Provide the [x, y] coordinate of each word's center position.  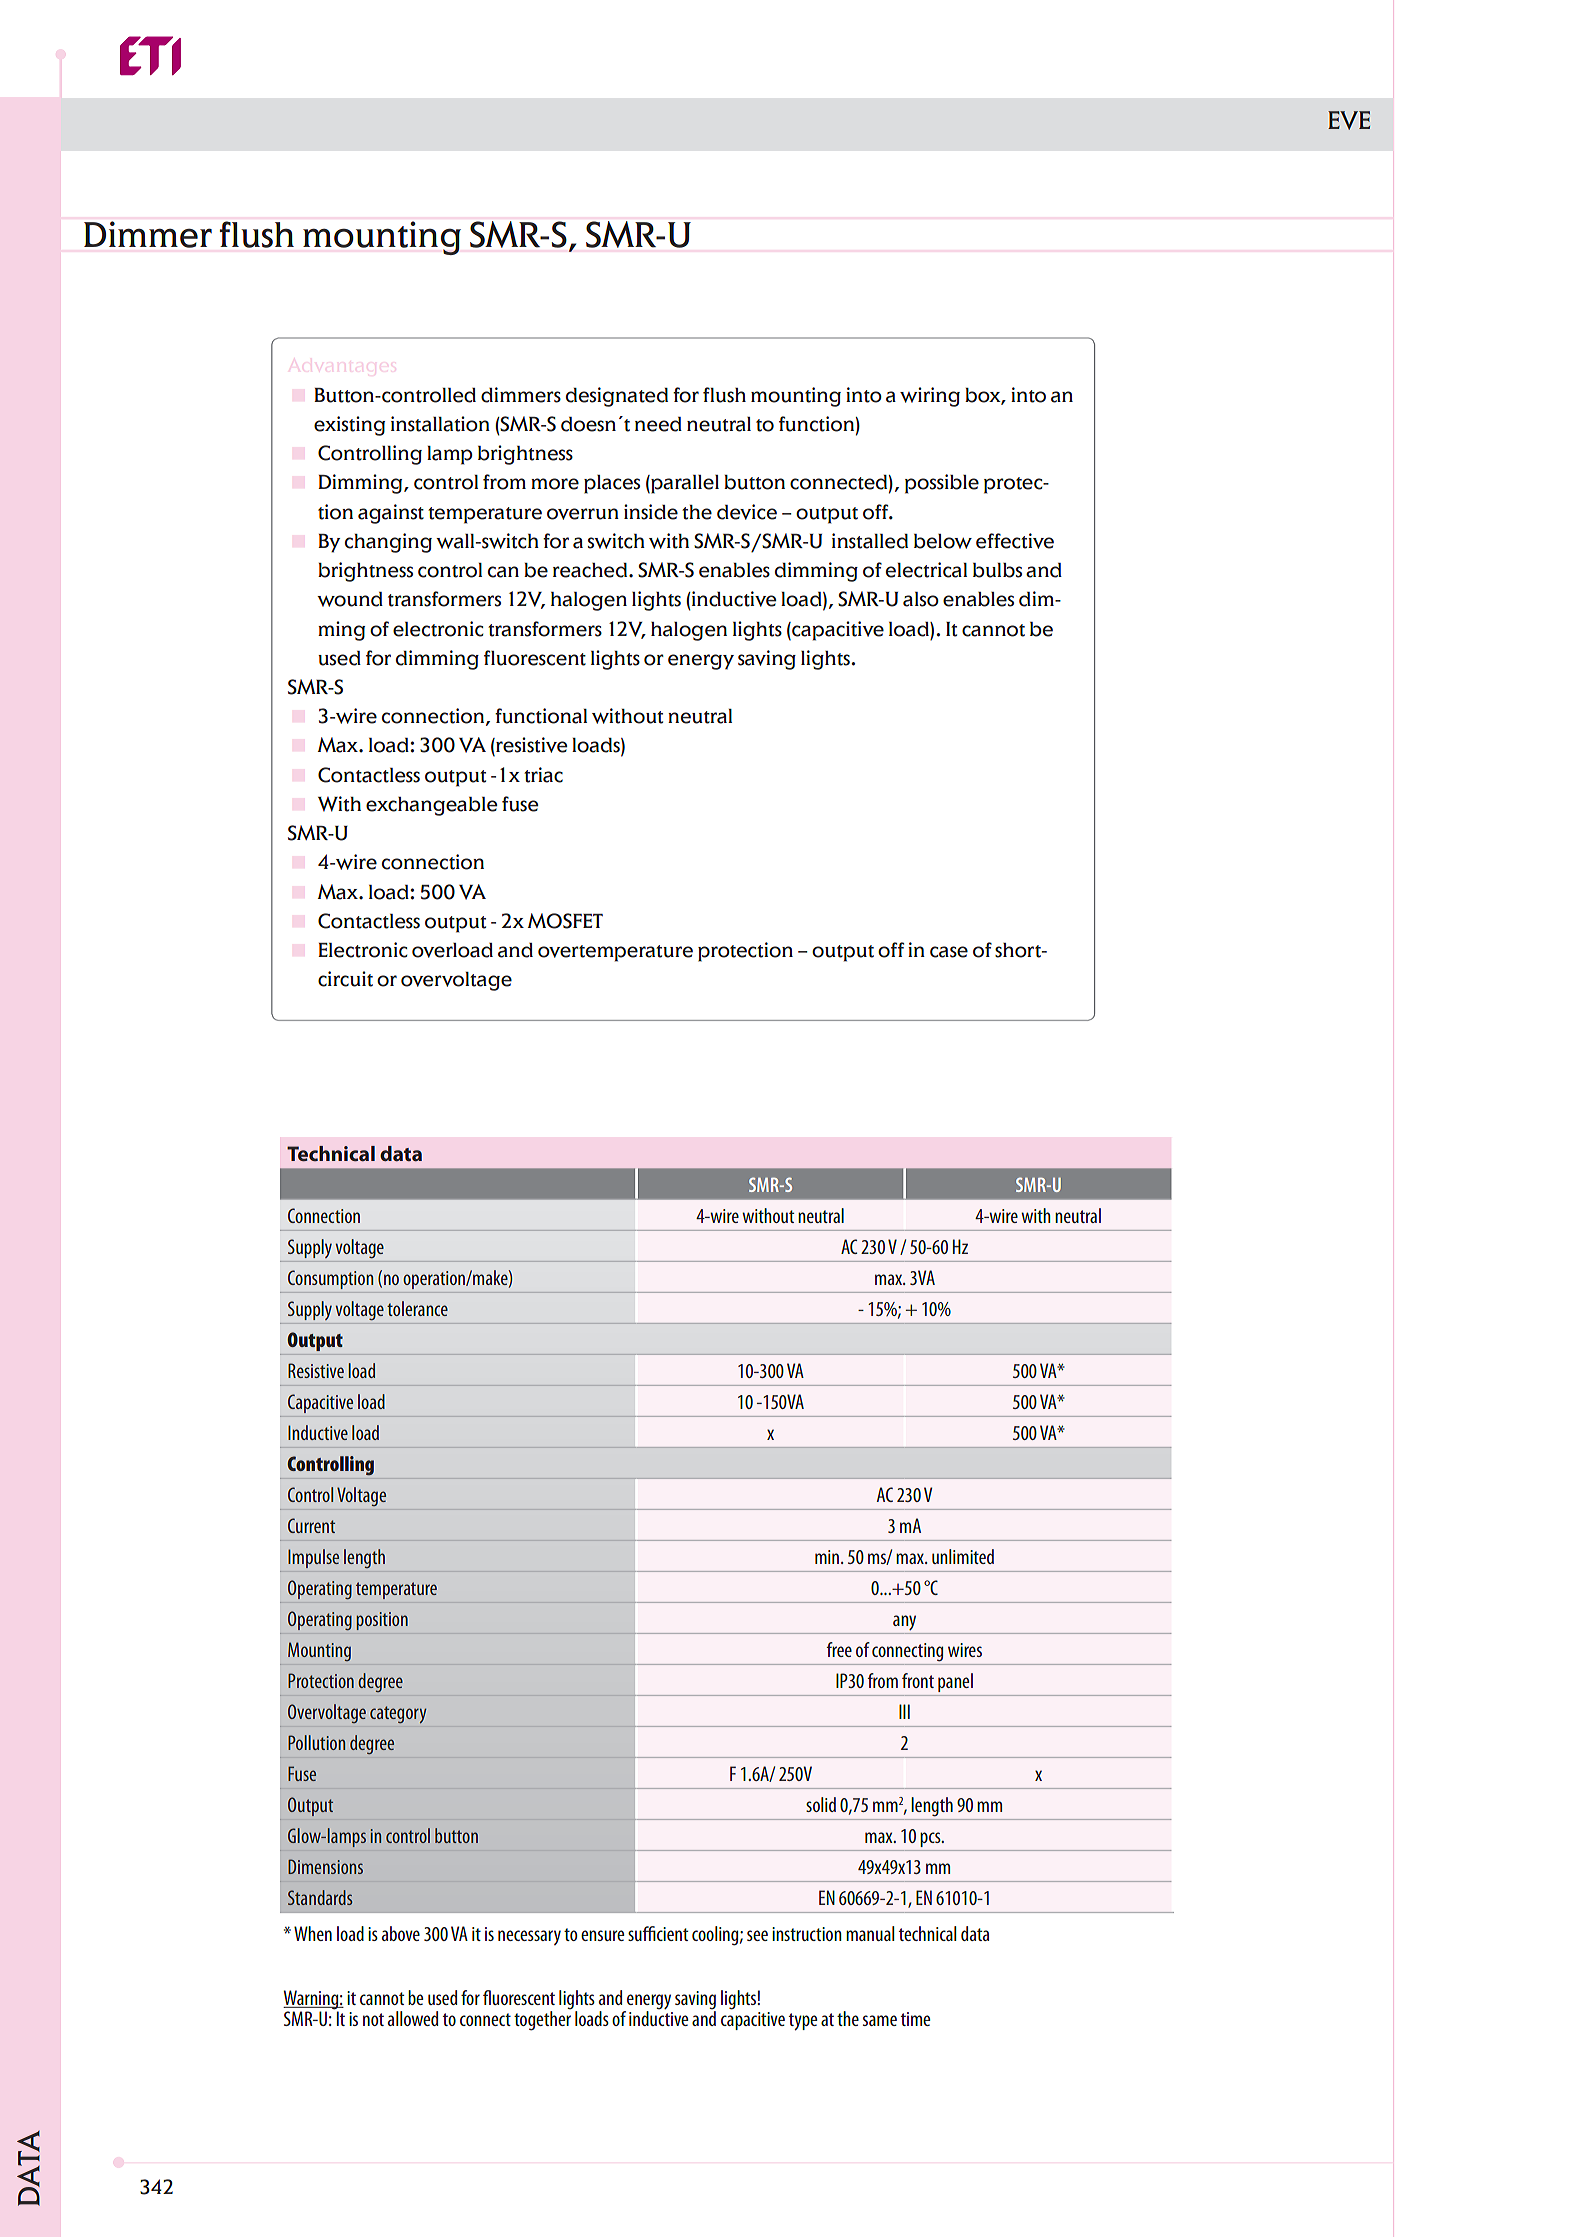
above [401, 1933]
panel [955, 1682]
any [904, 1622]
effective [1015, 541]
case [949, 952]
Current [311, 1525]
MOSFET [565, 921]
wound [350, 599]
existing [349, 426]
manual [870, 1933]
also [921, 599]
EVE [1349, 120]
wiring [930, 397]
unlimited [963, 1556]
